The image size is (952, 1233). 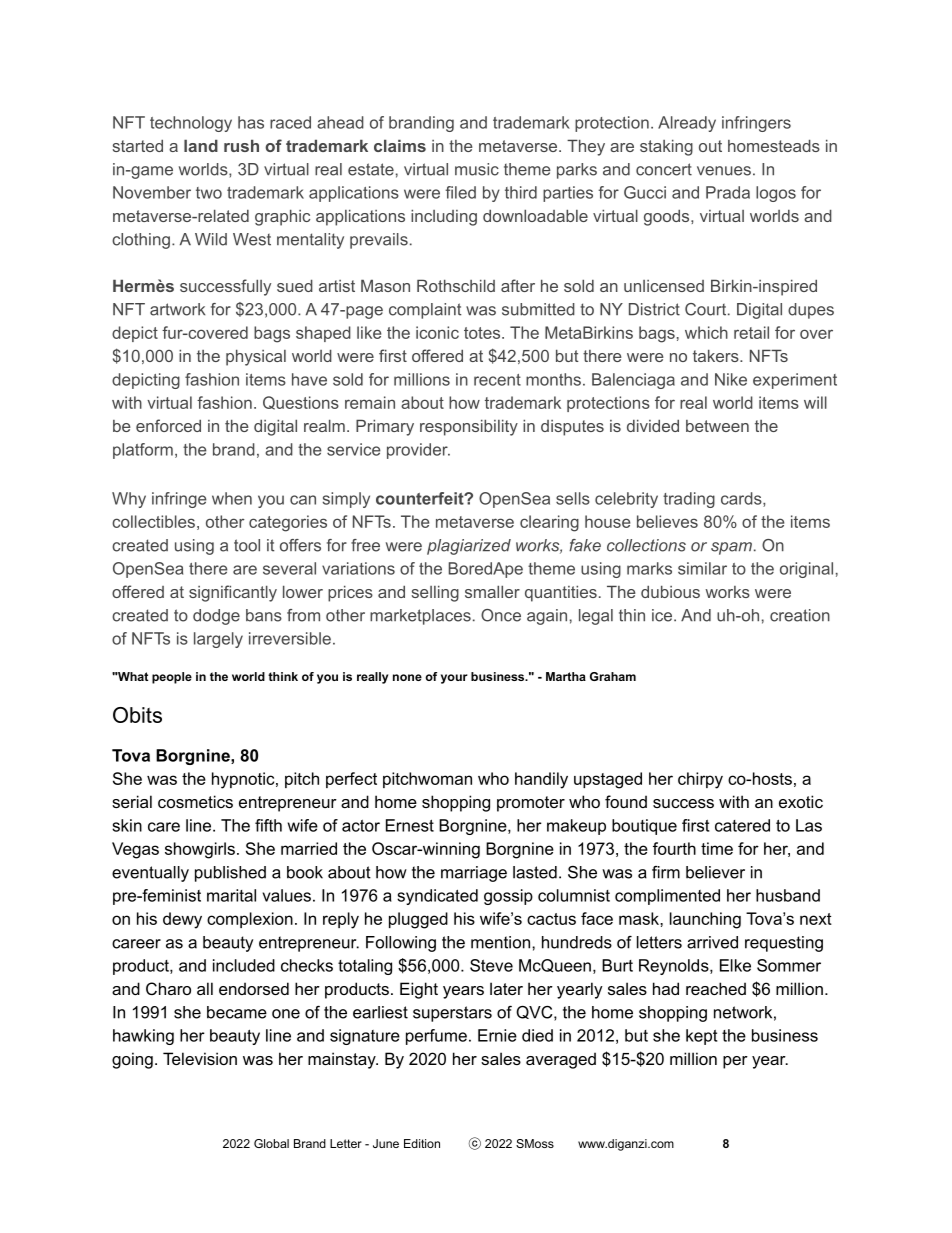 What do you see at coordinates (477, 169) in the screenshot?
I see `music` at bounding box center [477, 169].
